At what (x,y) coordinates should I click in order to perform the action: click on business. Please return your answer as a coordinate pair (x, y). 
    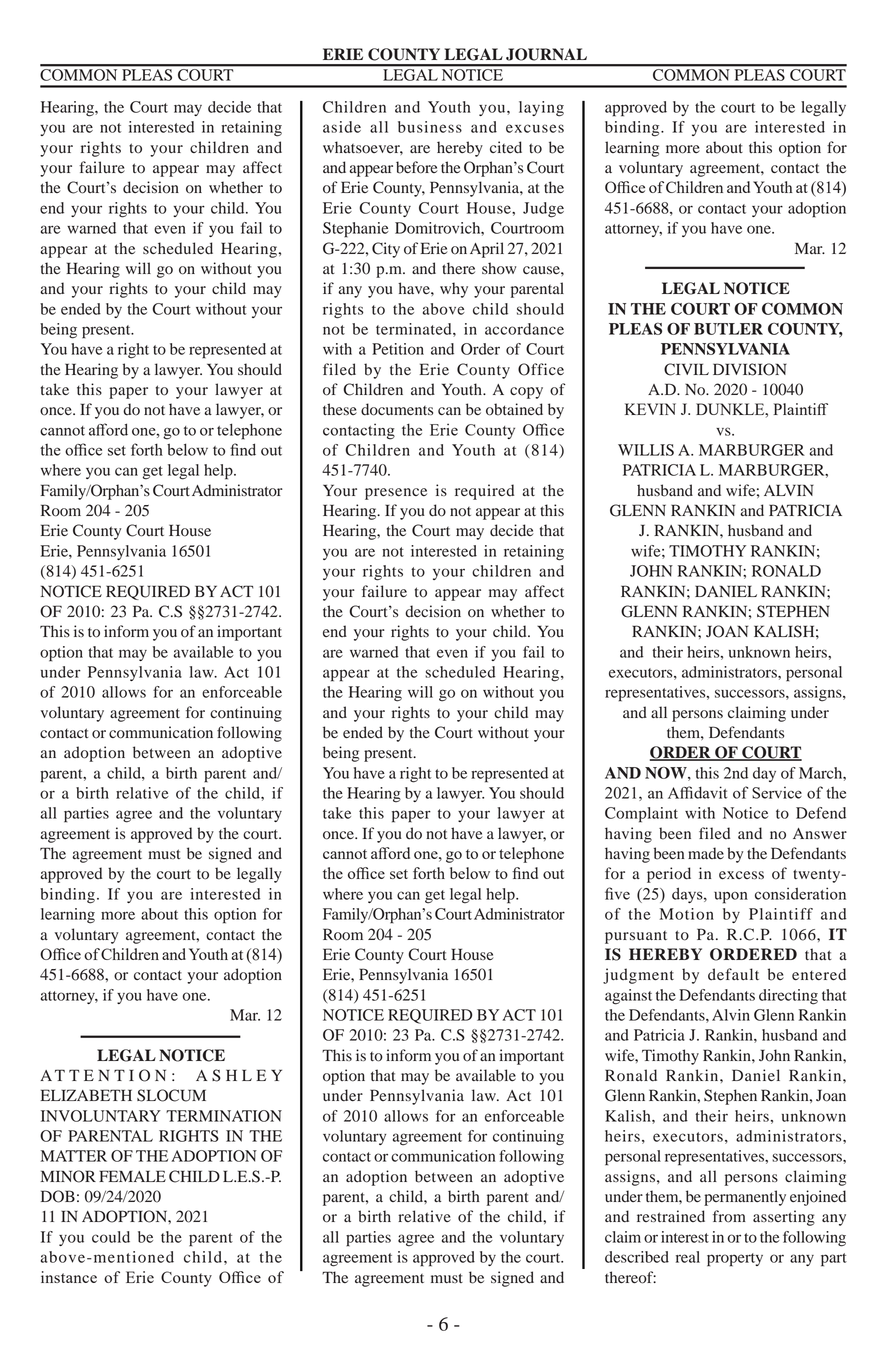
    Looking at the image, I should click on (430, 127).
